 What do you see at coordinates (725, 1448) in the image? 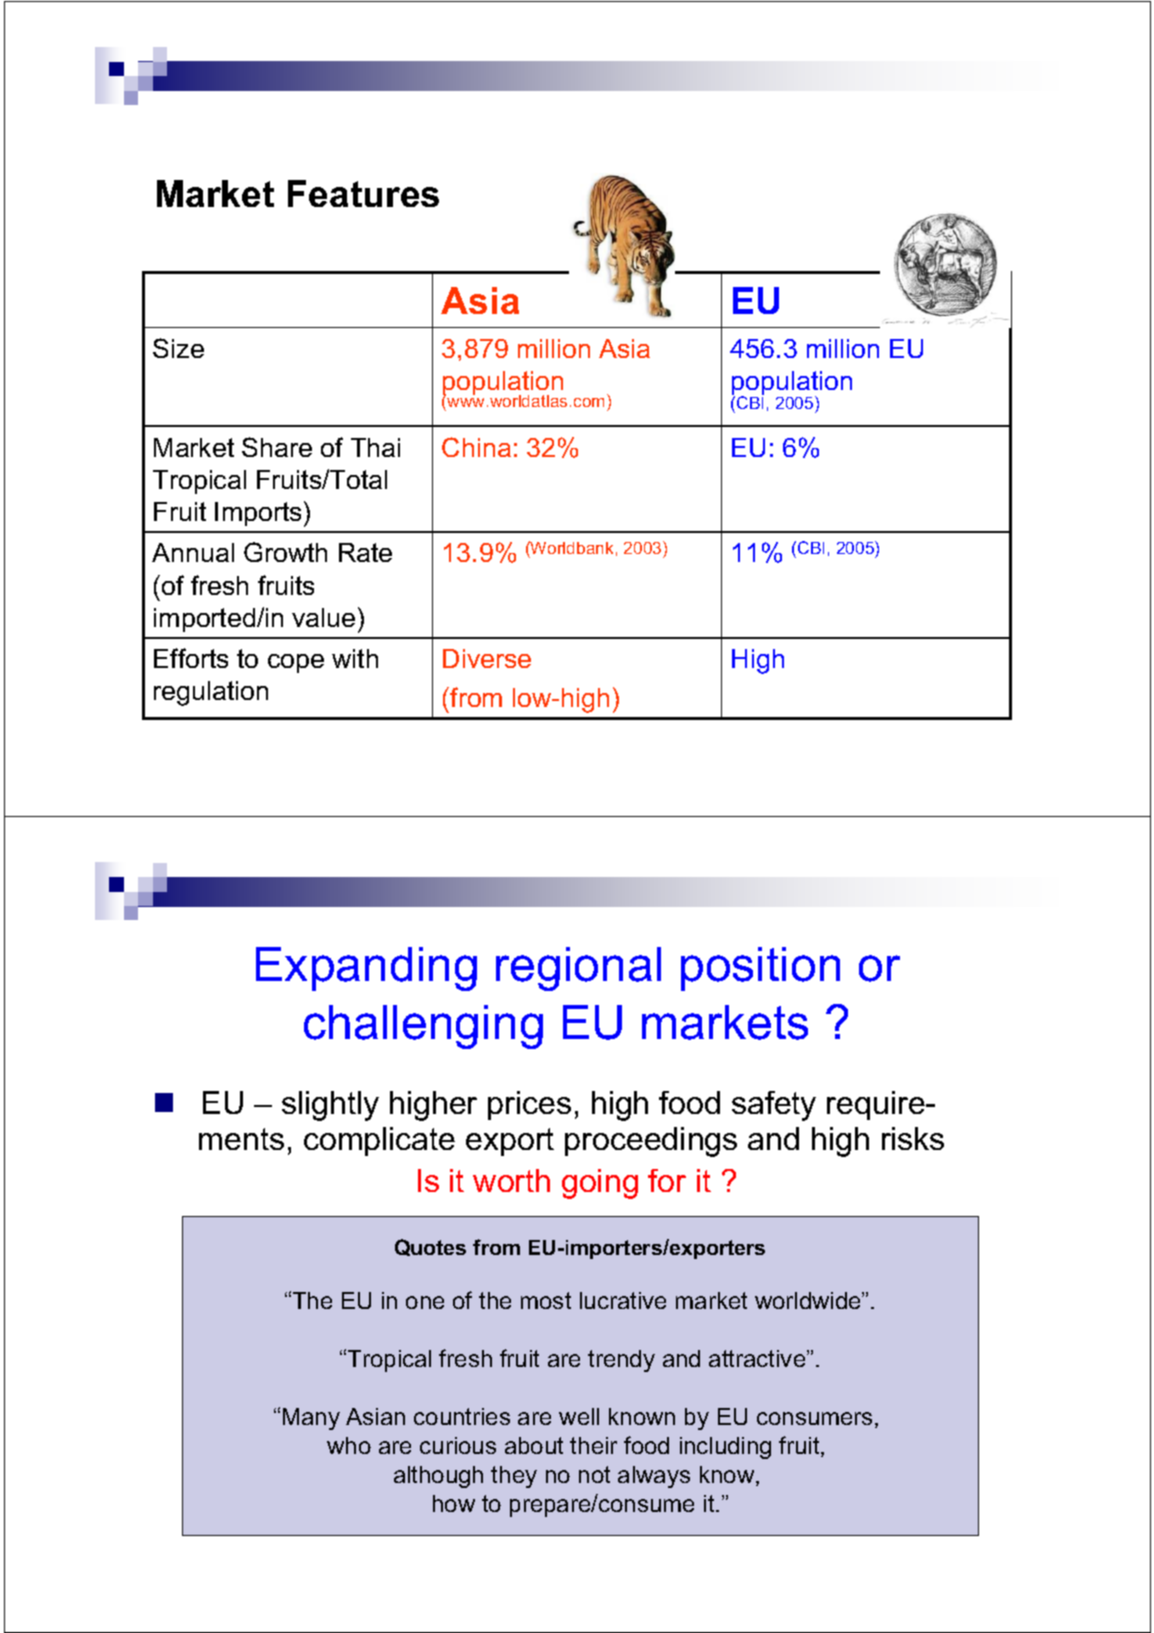
I see `including` at bounding box center [725, 1448].
